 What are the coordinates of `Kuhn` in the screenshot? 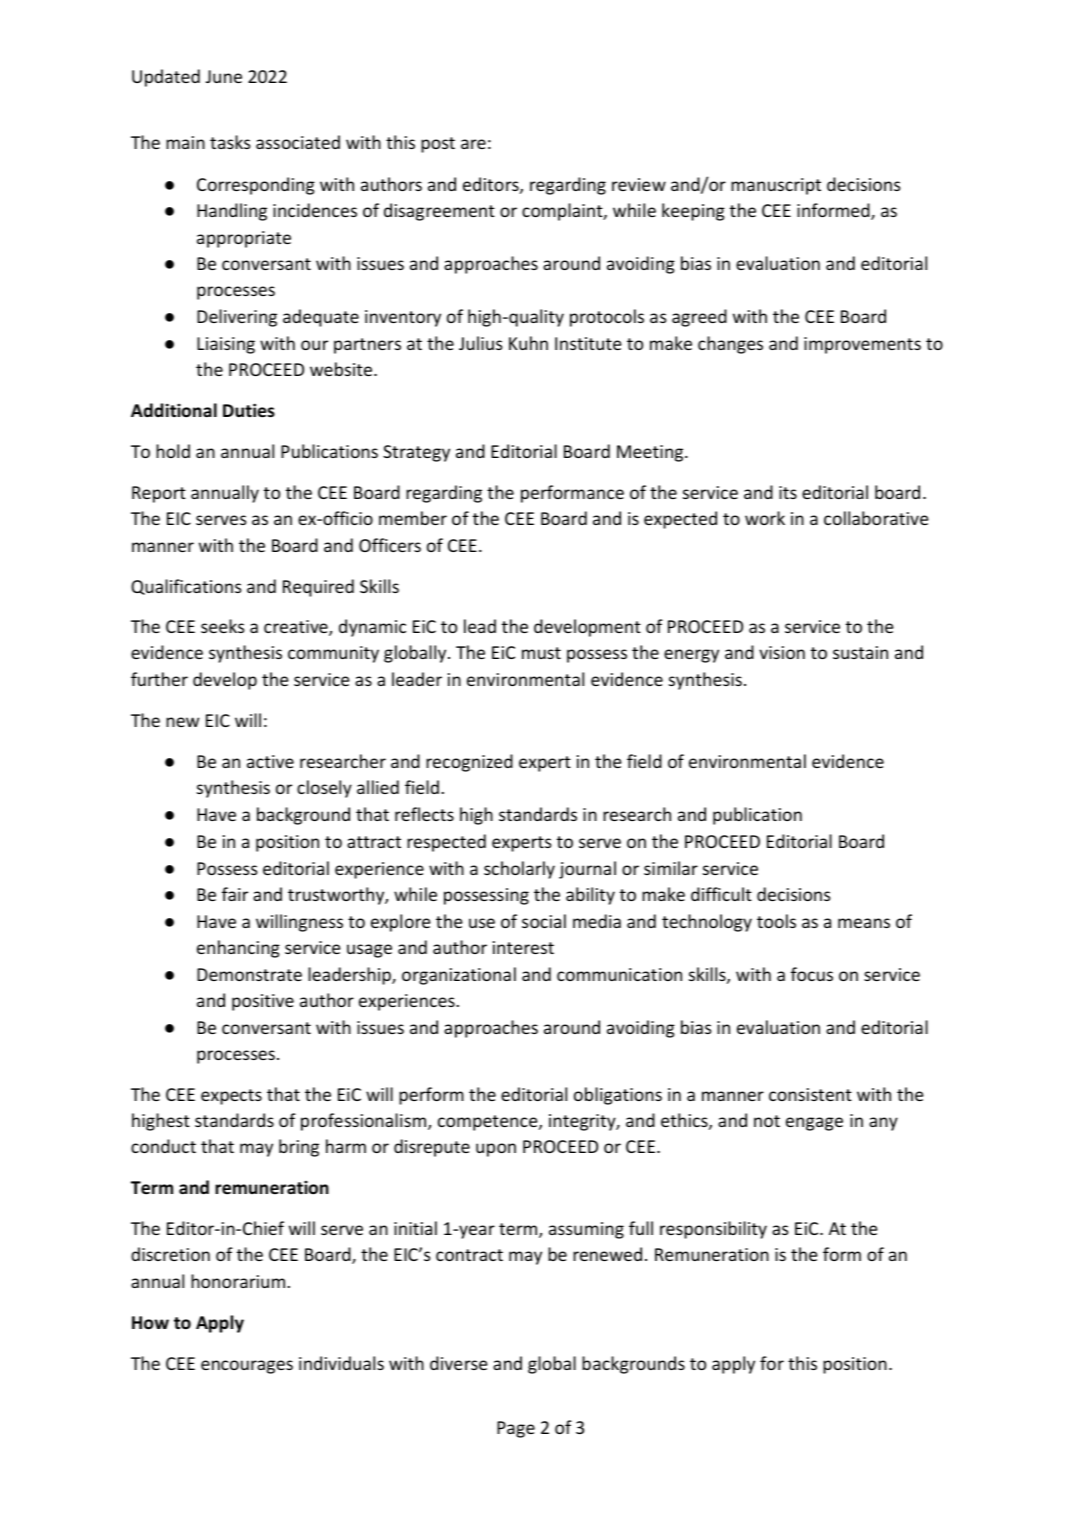 It's located at (528, 343).
